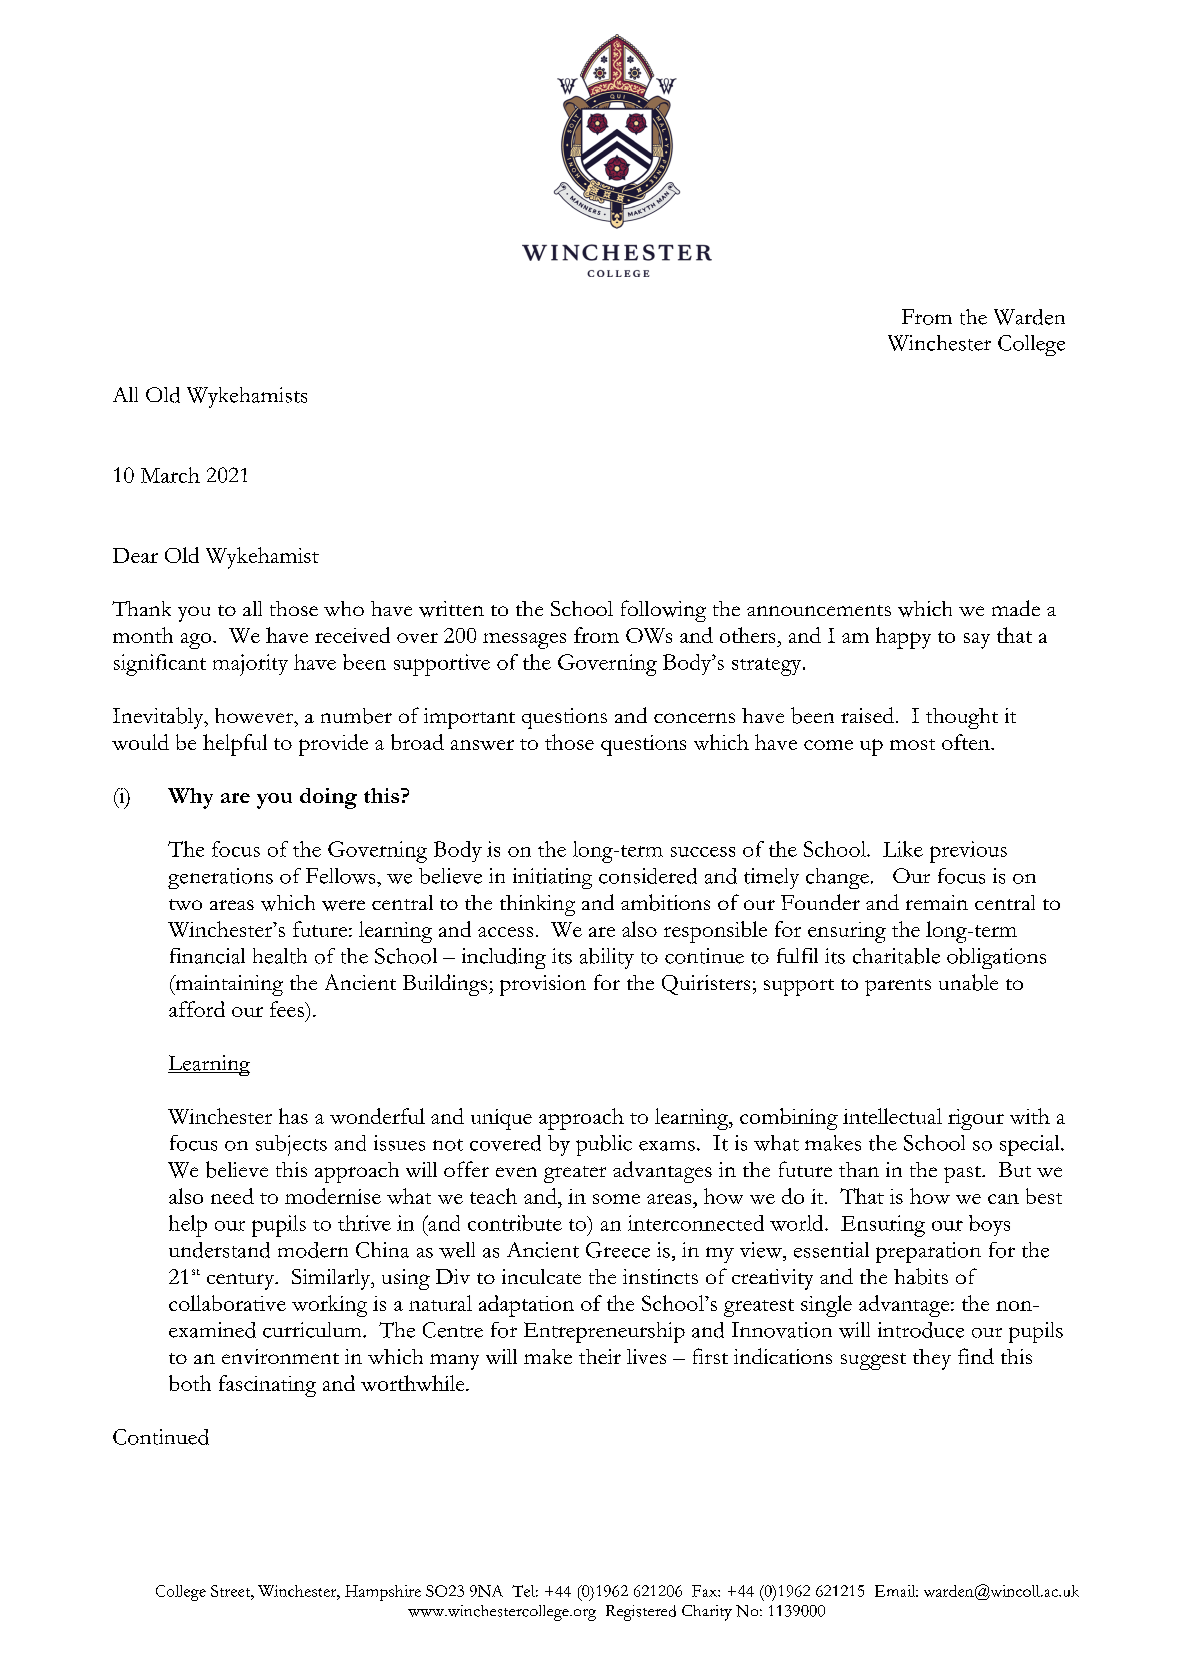 The height and width of the screenshot is (1666, 1178). Describe the element at coordinates (383, 1593) in the screenshot. I see `Hampshire` at that location.
